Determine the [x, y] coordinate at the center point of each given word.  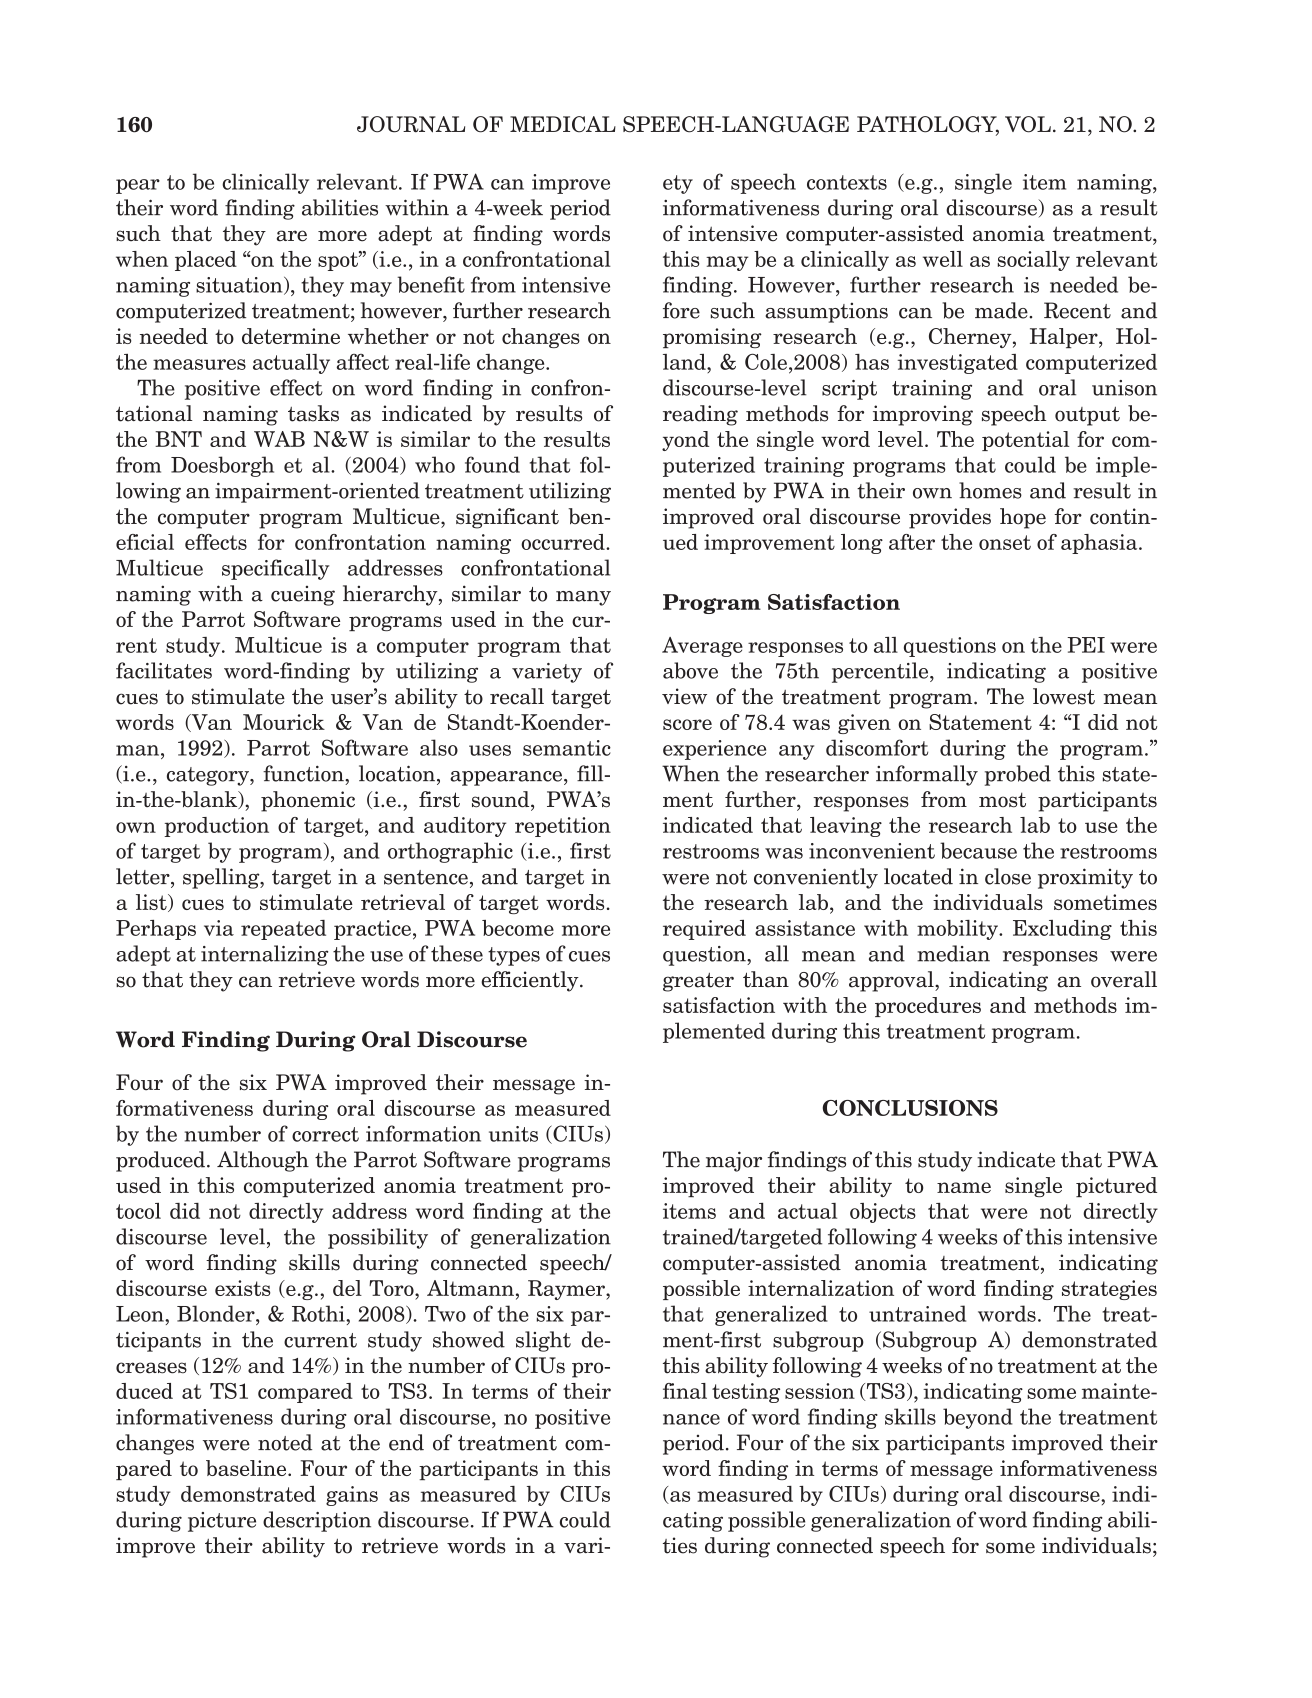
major [734, 1161]
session [820, 1391]
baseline [247, 1468]
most [1002, 800]
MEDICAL [563, 124]
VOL [1028, 124]
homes [990, 490]
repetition [563, 827]
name [964, 1187]
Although [263, 1161]
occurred [564, 542]
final [685, 1391]
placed [206, 261]
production [216, 827]
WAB [279, 439]
